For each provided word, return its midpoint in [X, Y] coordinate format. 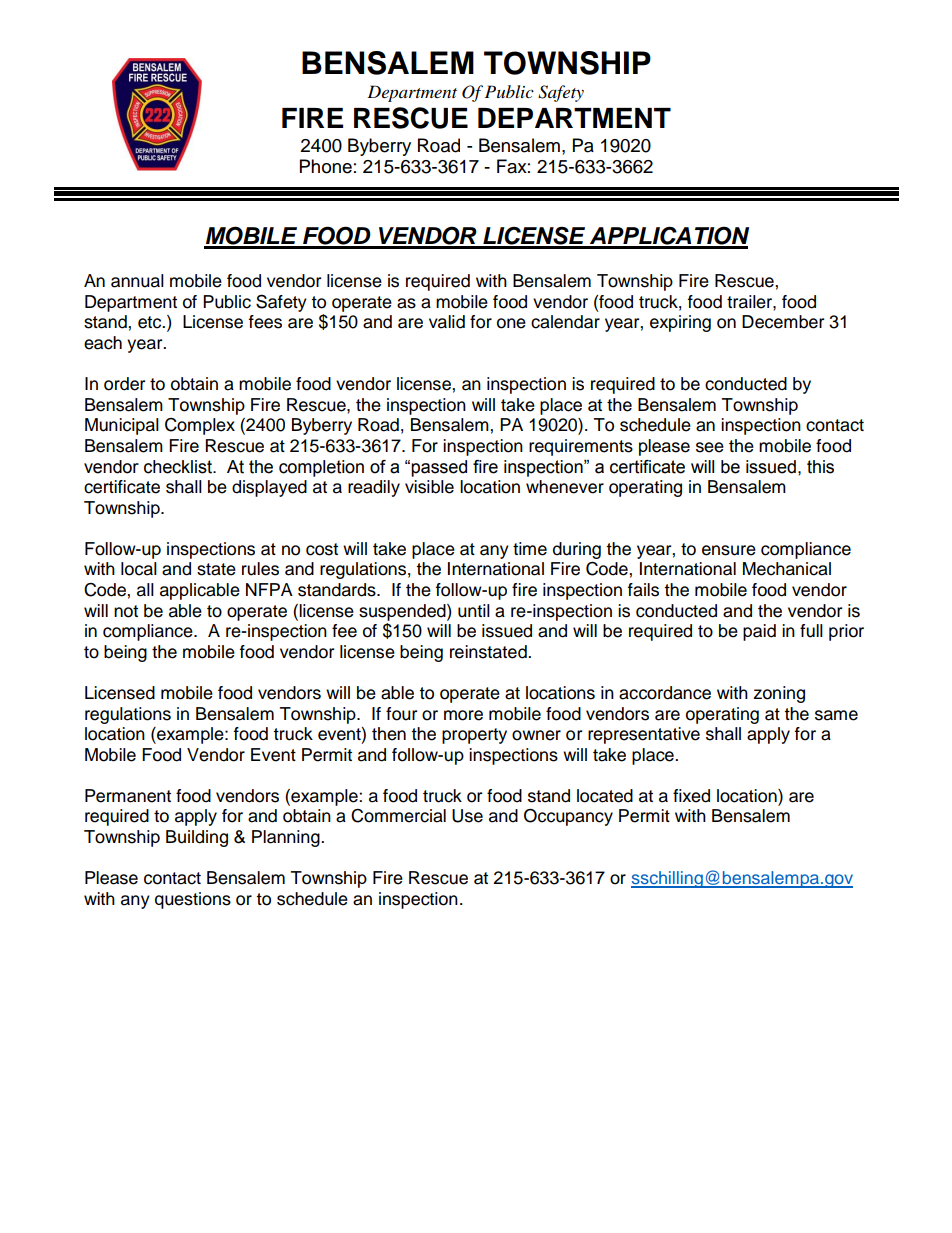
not [126, 611]
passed [439, 468]
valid [447, 322]
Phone [326, 166]
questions [193, 900]
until [474, 611]
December [783, 322]
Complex [200, 426]
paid [759, 632]
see [710, 447]
